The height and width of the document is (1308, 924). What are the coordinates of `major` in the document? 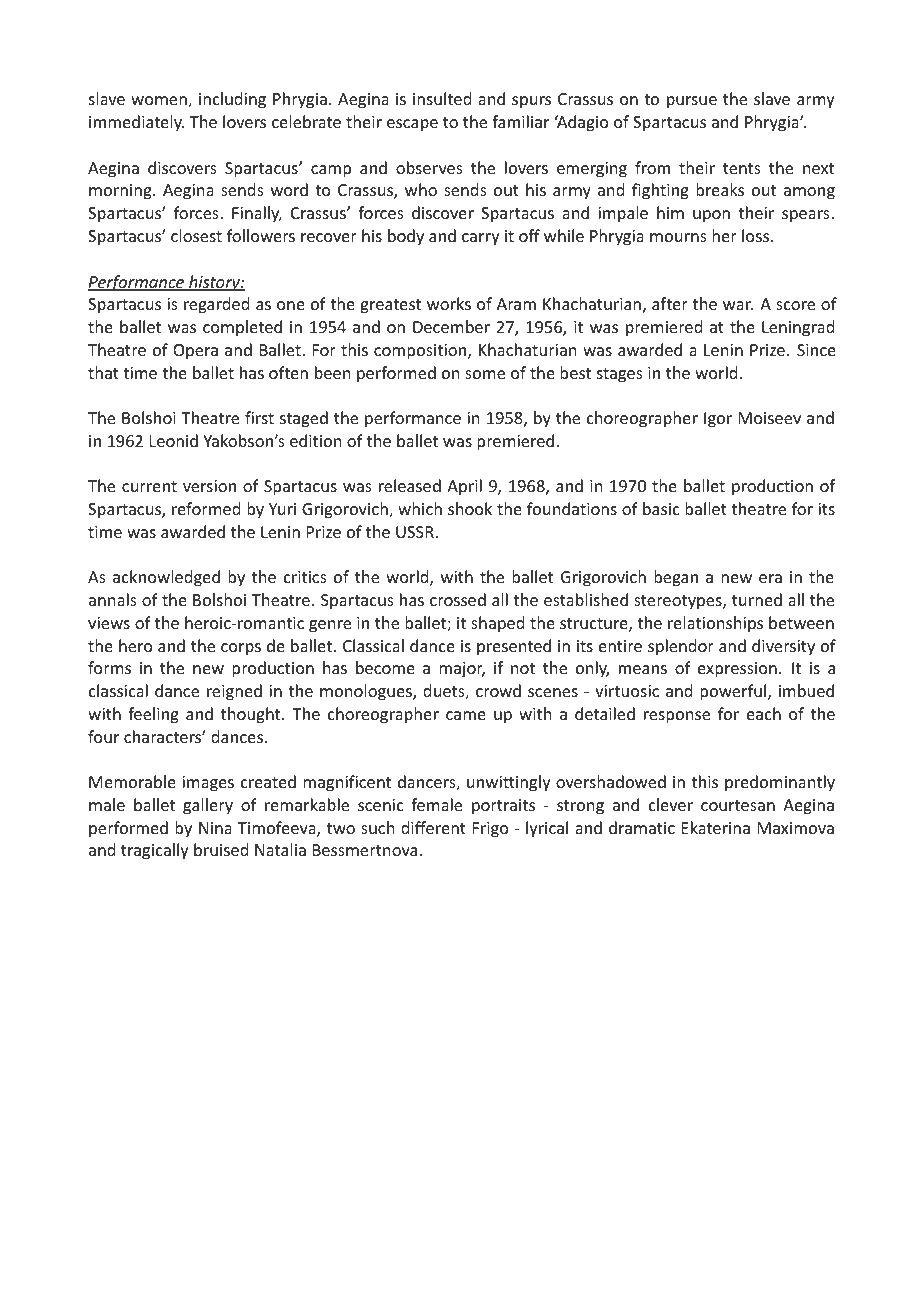 It's located at (462, 670).
